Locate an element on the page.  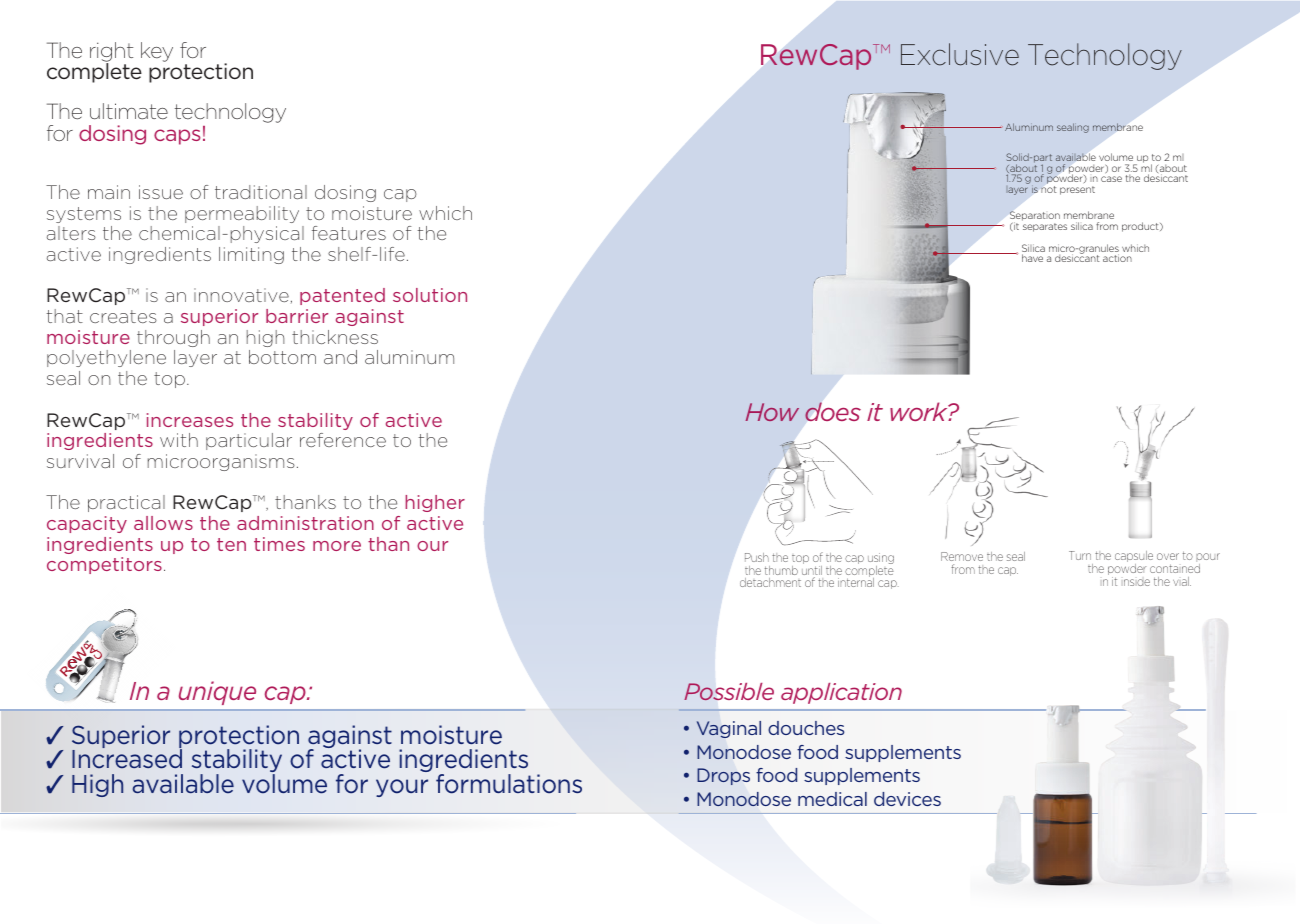
Exclusive is located at coordinates (960, 54).
